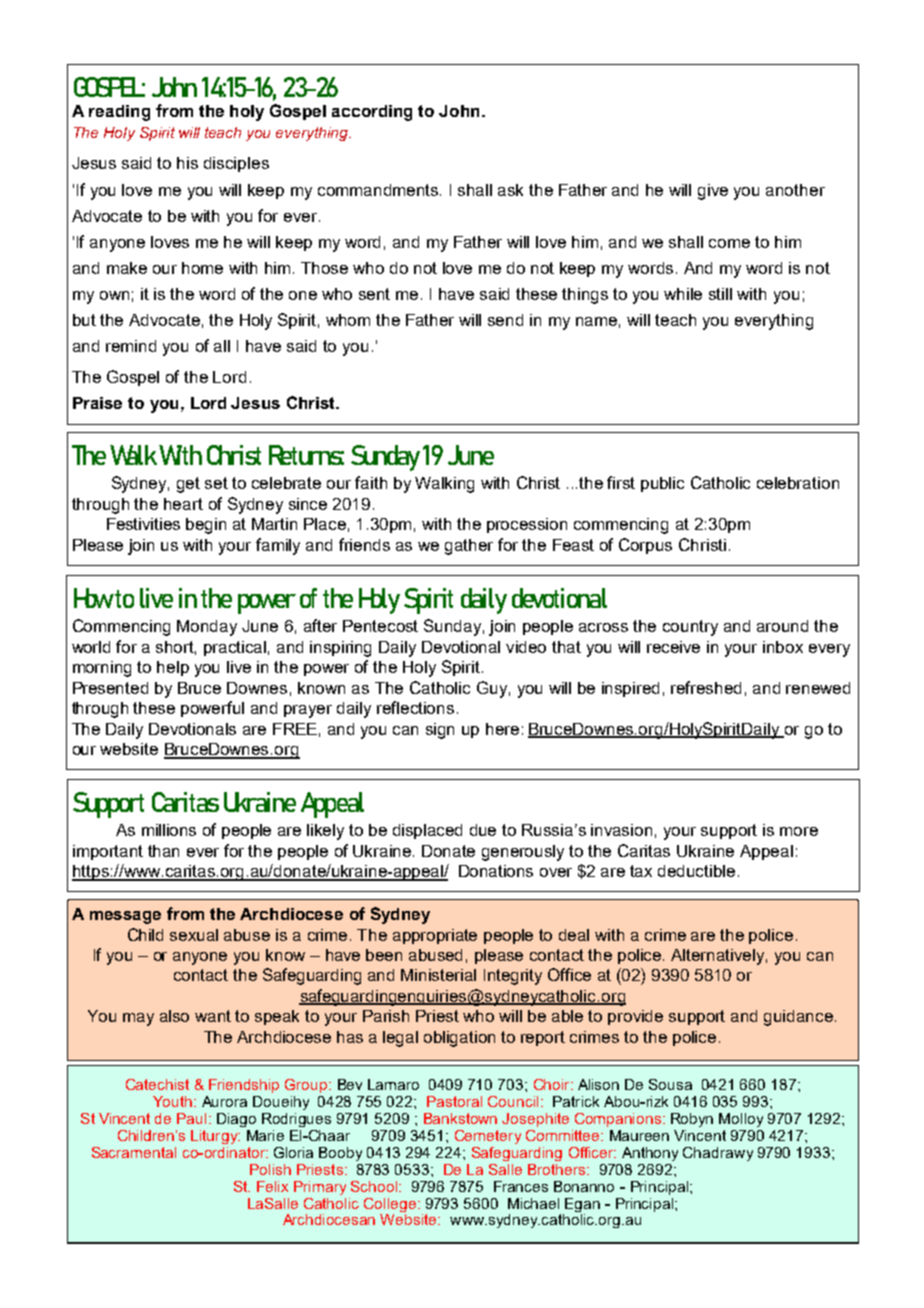  Describe the element at coordinates (236, 164) in the page. I see `disciples` at that location.
